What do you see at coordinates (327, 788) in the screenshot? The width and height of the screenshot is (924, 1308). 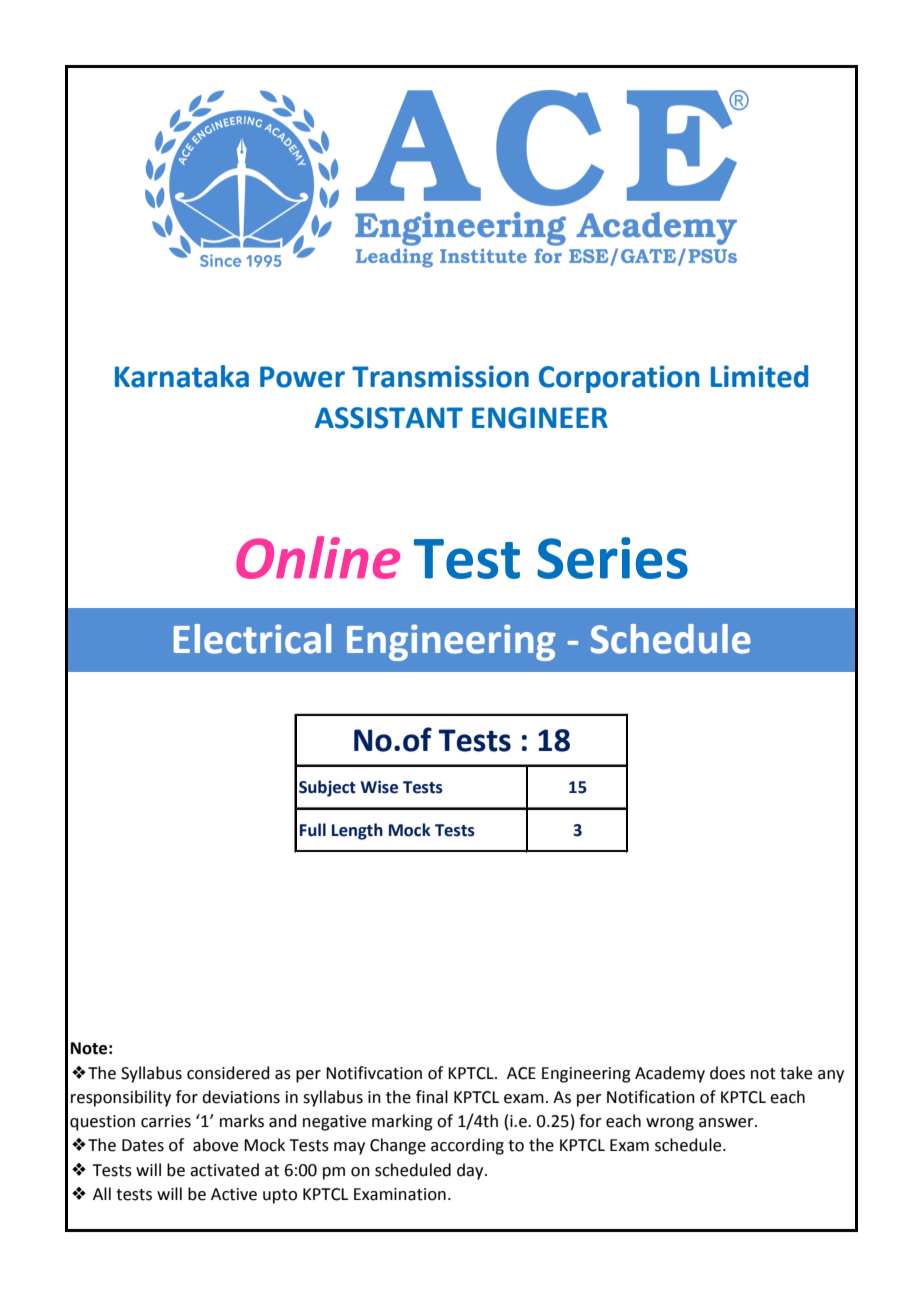 I see `Subject` at bounding box center [327, 788].
